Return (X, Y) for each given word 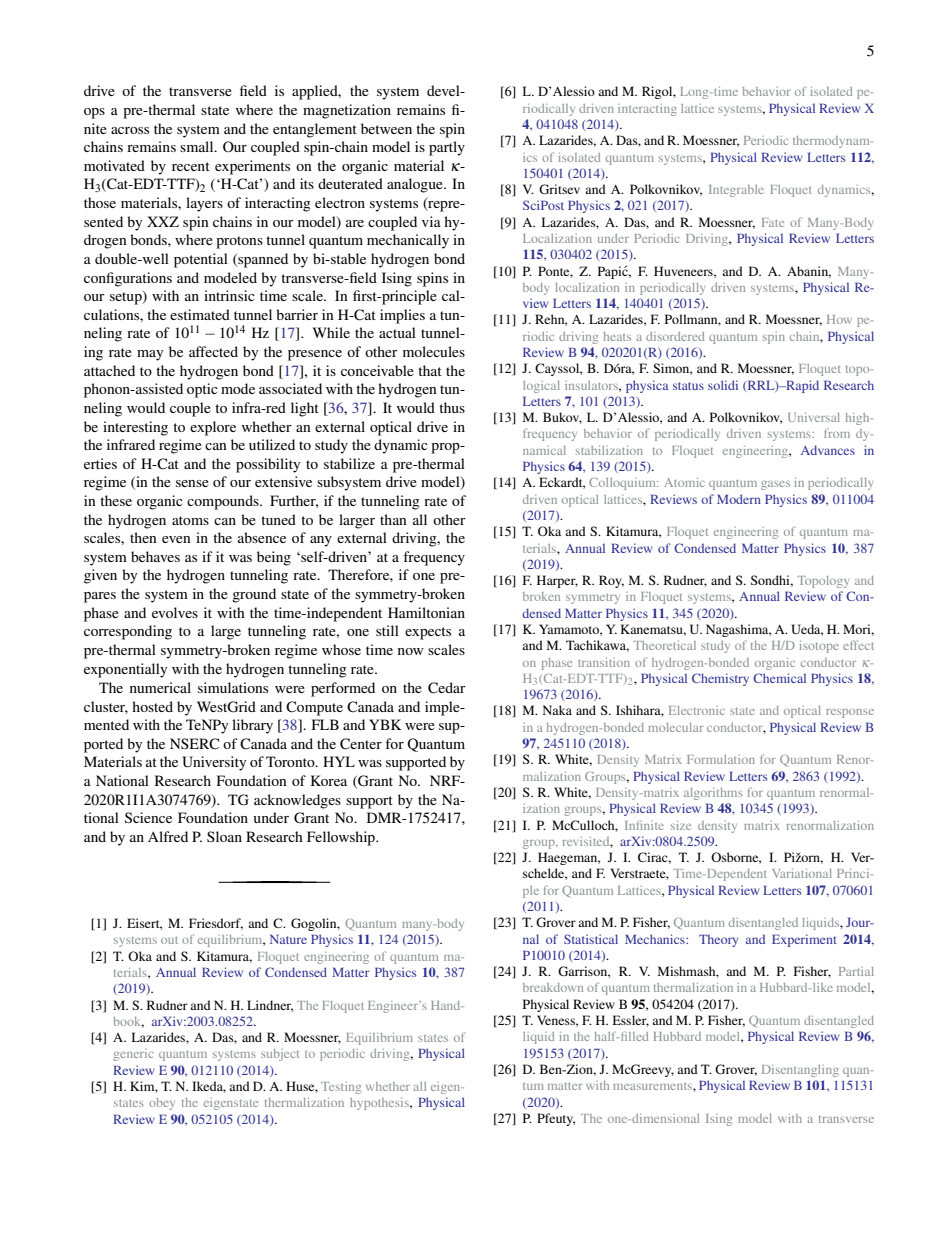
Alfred (168, 836)
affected (213, 351)
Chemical (779, 678)
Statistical (591, 939)
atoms (190, 520)
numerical (160, 687)
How (839, 319)
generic (133, 1055)
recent (191, 166)
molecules (434, 351)
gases (775, 485)
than (393, 519)
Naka (557, 710)
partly (447, 148)
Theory (718, 940)
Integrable (736, 191)
